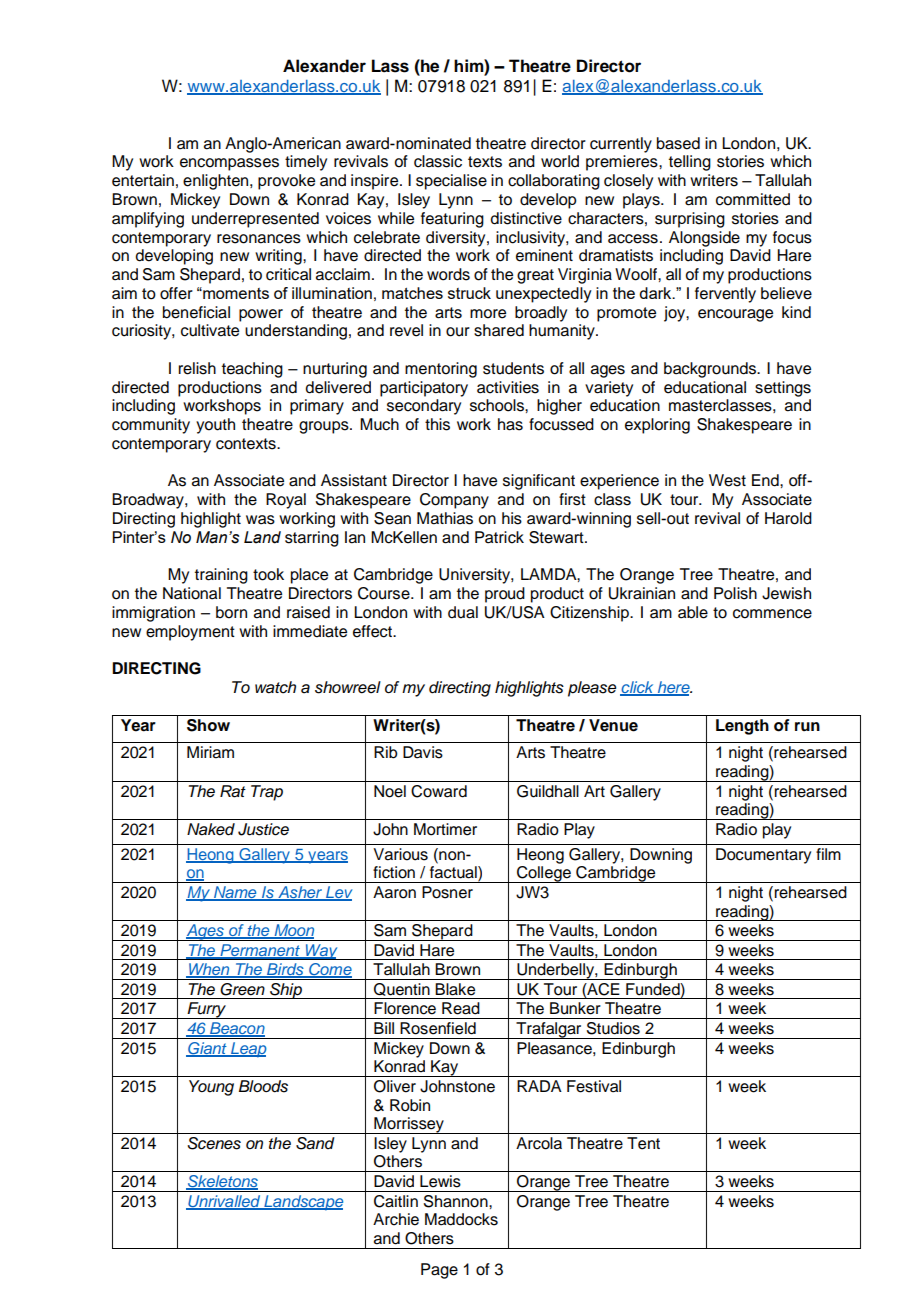  I want to click on Documentary, so click(763, 856).
